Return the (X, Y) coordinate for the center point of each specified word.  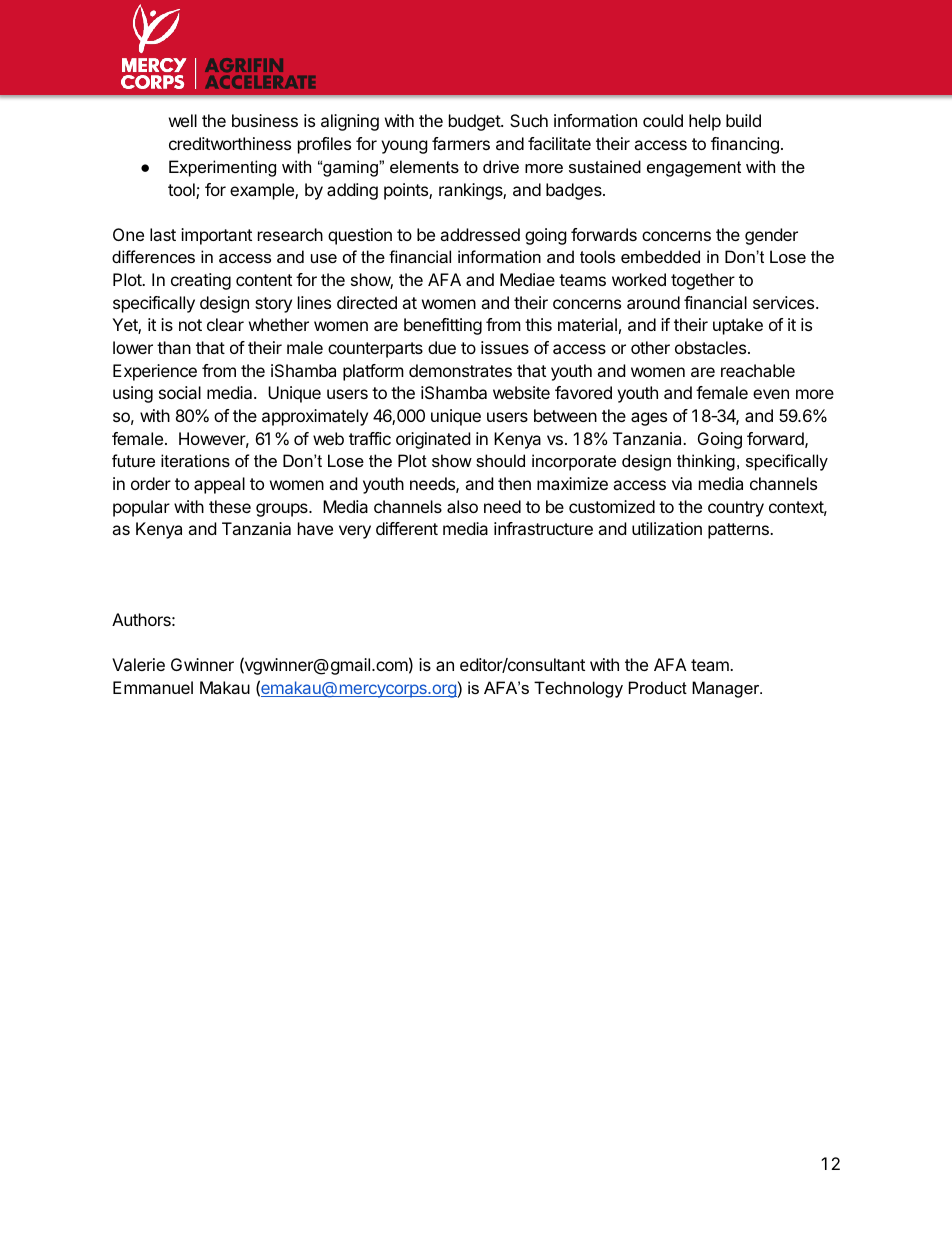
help (705, 122)
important (216, 236)
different (407, 528)
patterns (739, 531)
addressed (480, 234)
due (442, 347)
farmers (461, 143)
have (315, 528)
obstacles (712, 347)
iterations (195, 460)
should (500, 460)
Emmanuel (153, 687)
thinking (706, 462)
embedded (660, 256)
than (174, 347)
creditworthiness (230, 143)
